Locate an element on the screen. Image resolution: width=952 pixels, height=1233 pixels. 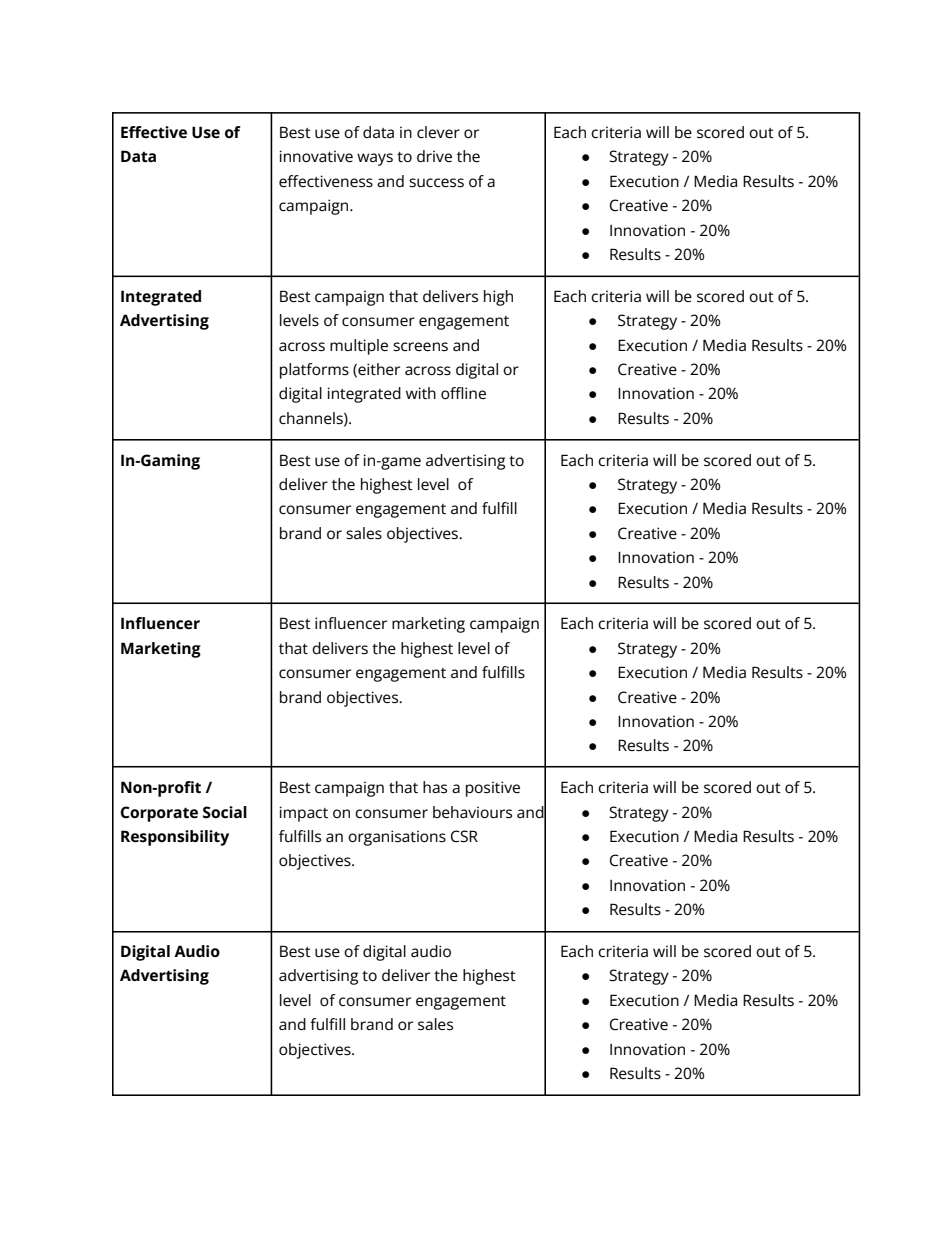
platforms is located at coordinates (314, 371).
